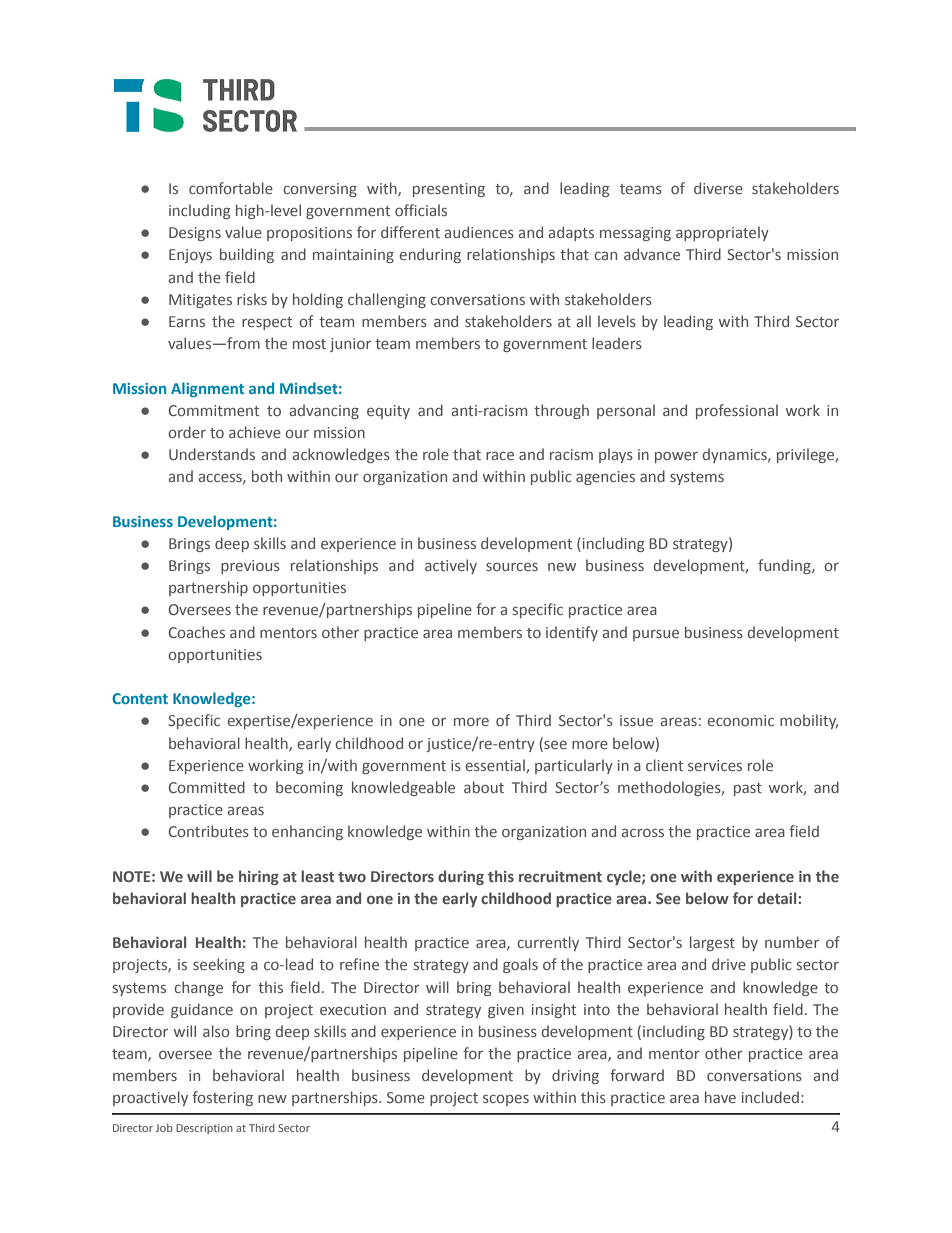  What do you see at coordinates (572, 633) in the screenshot?
I see `identify` at bounding box center [572, 633].
